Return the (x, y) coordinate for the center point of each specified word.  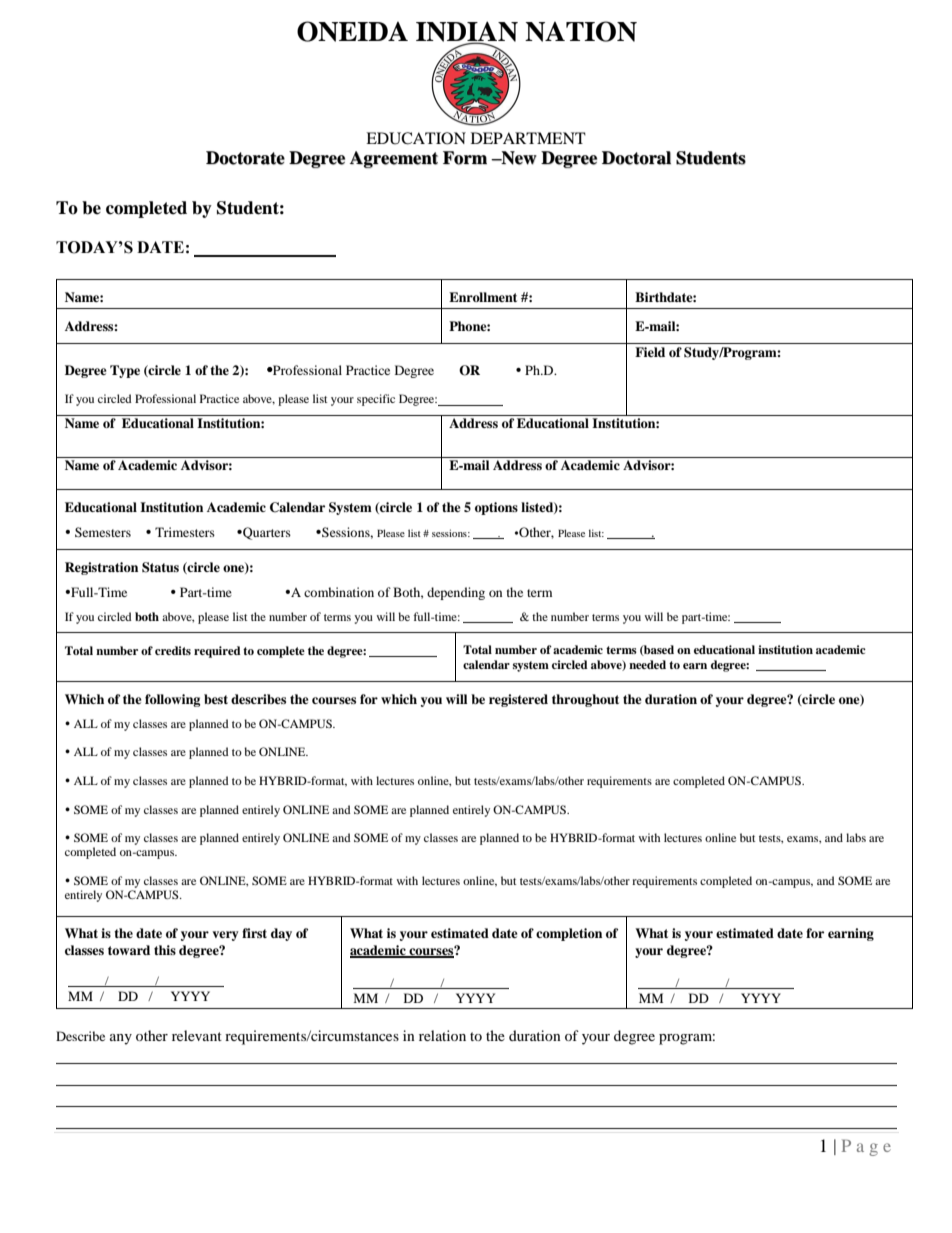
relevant (197, 1035)
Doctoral (636, 158)
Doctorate (245, 158)
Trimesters (185, 532)
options (496, 508)
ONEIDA (352, 31)
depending (456, 593)
